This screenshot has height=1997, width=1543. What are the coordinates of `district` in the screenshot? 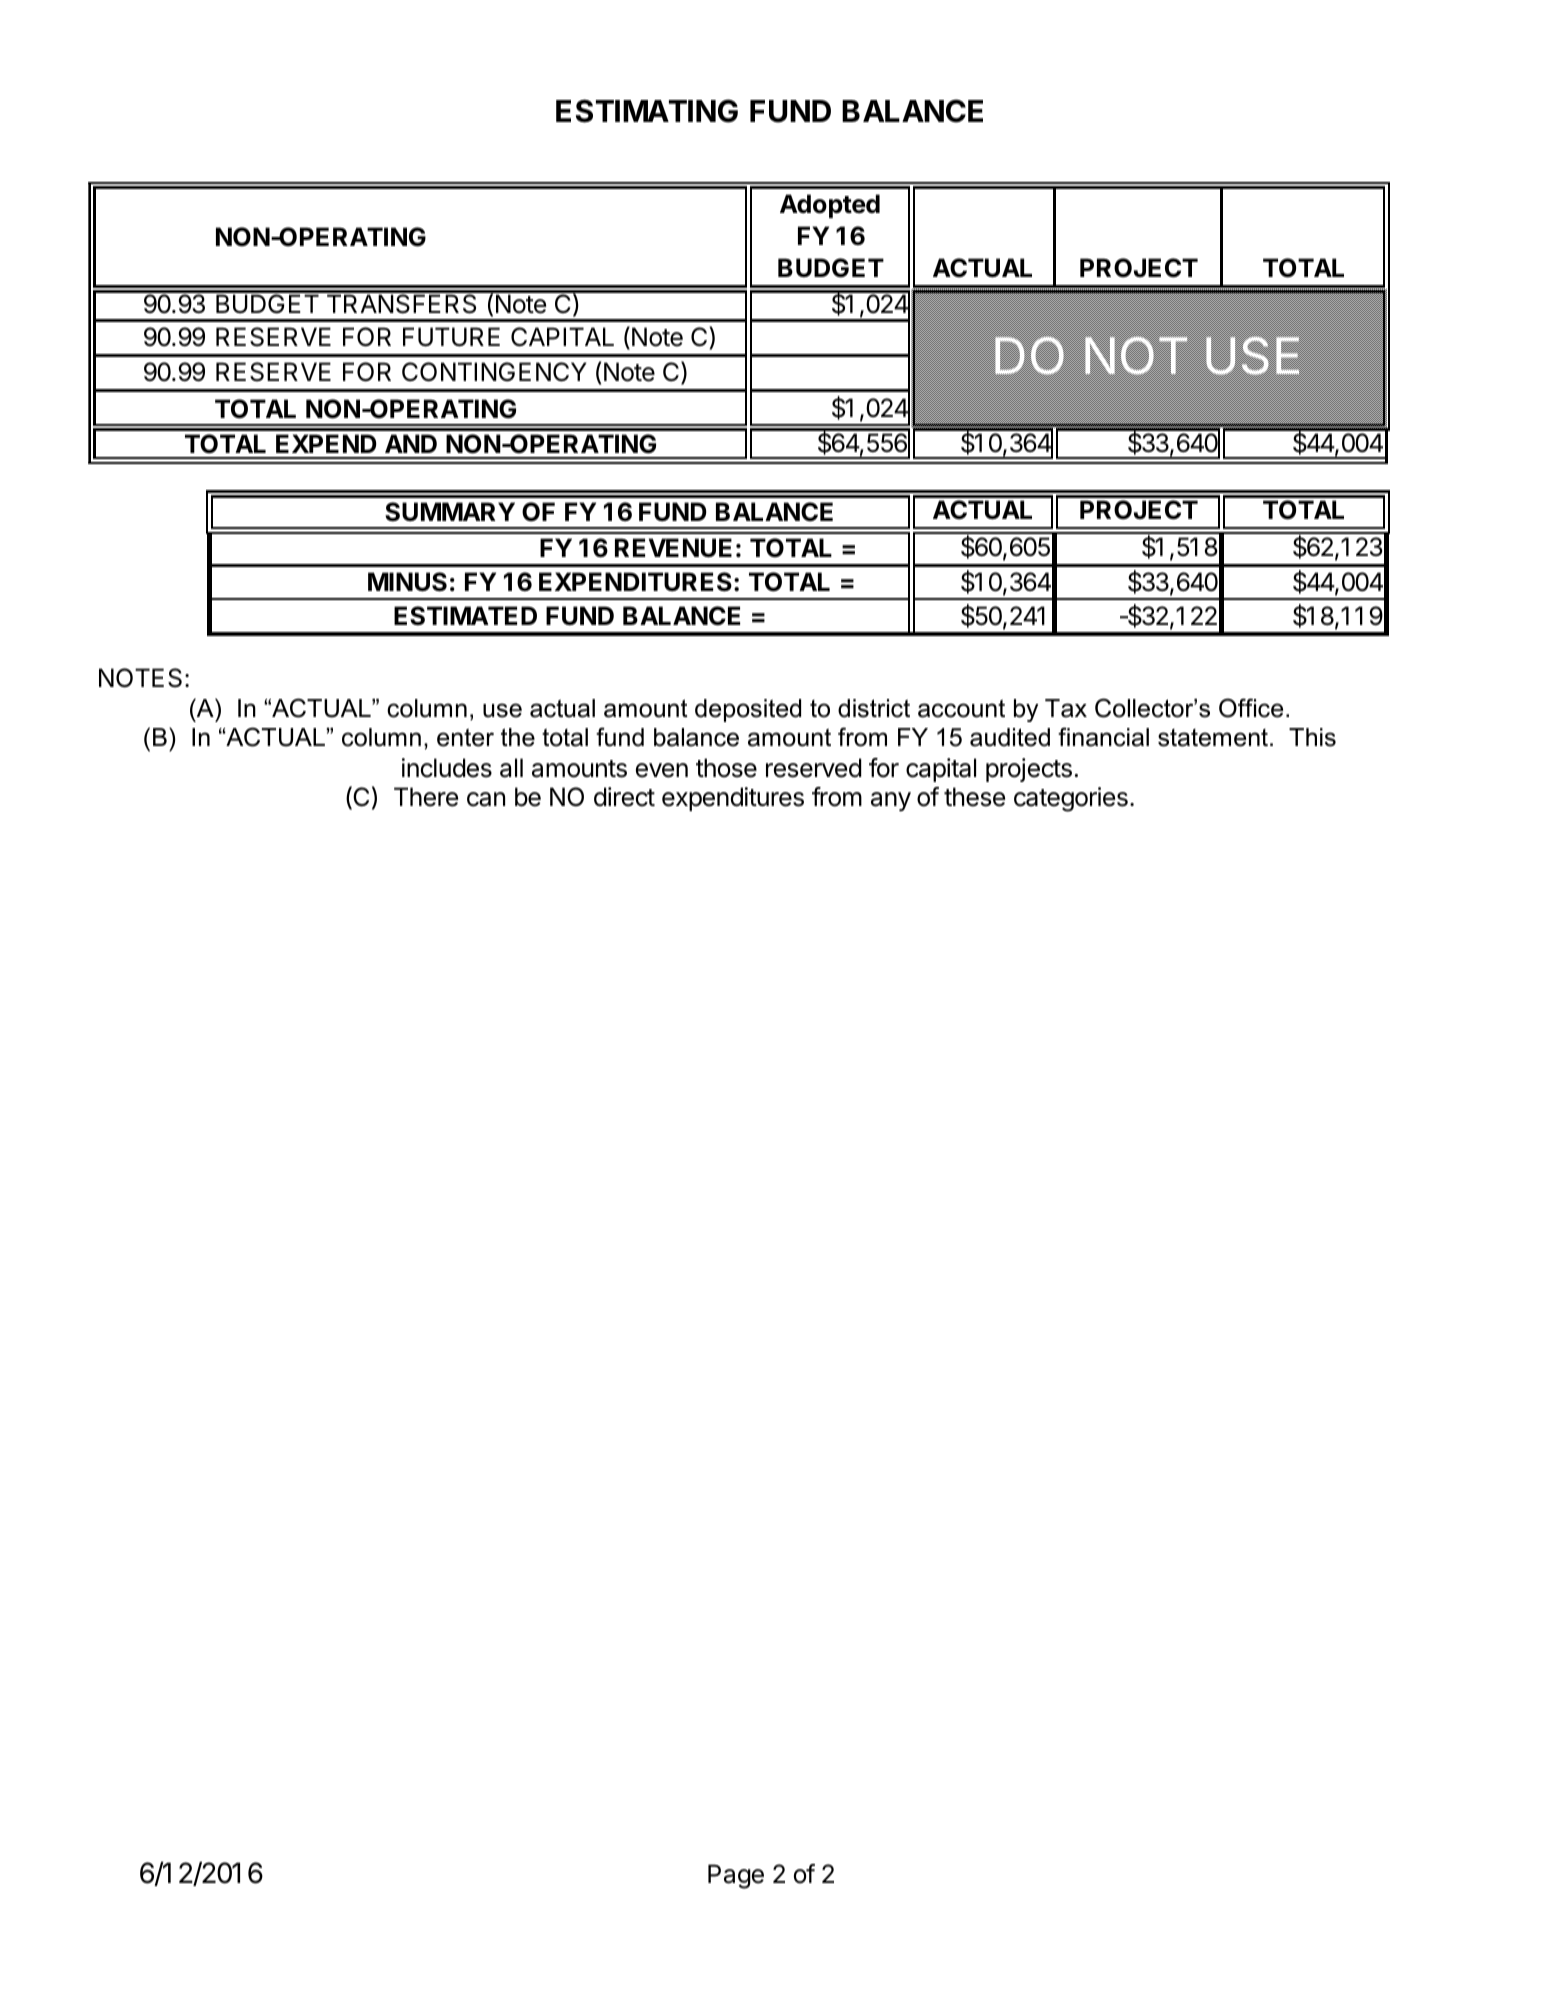 It's located at (874, 708).
